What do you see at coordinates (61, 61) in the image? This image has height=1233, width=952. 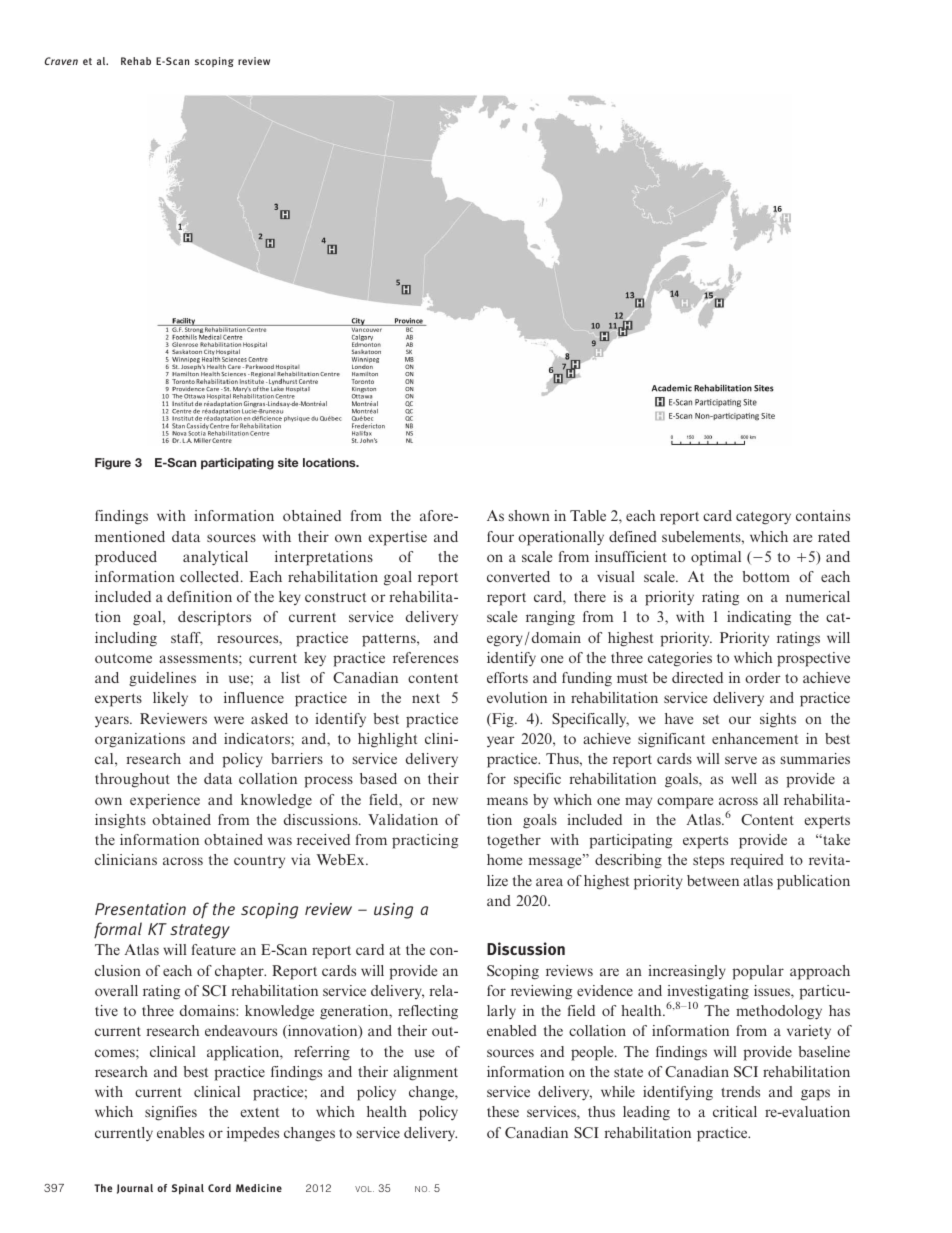 I see `Craven` at bounding box center [61, 61].
